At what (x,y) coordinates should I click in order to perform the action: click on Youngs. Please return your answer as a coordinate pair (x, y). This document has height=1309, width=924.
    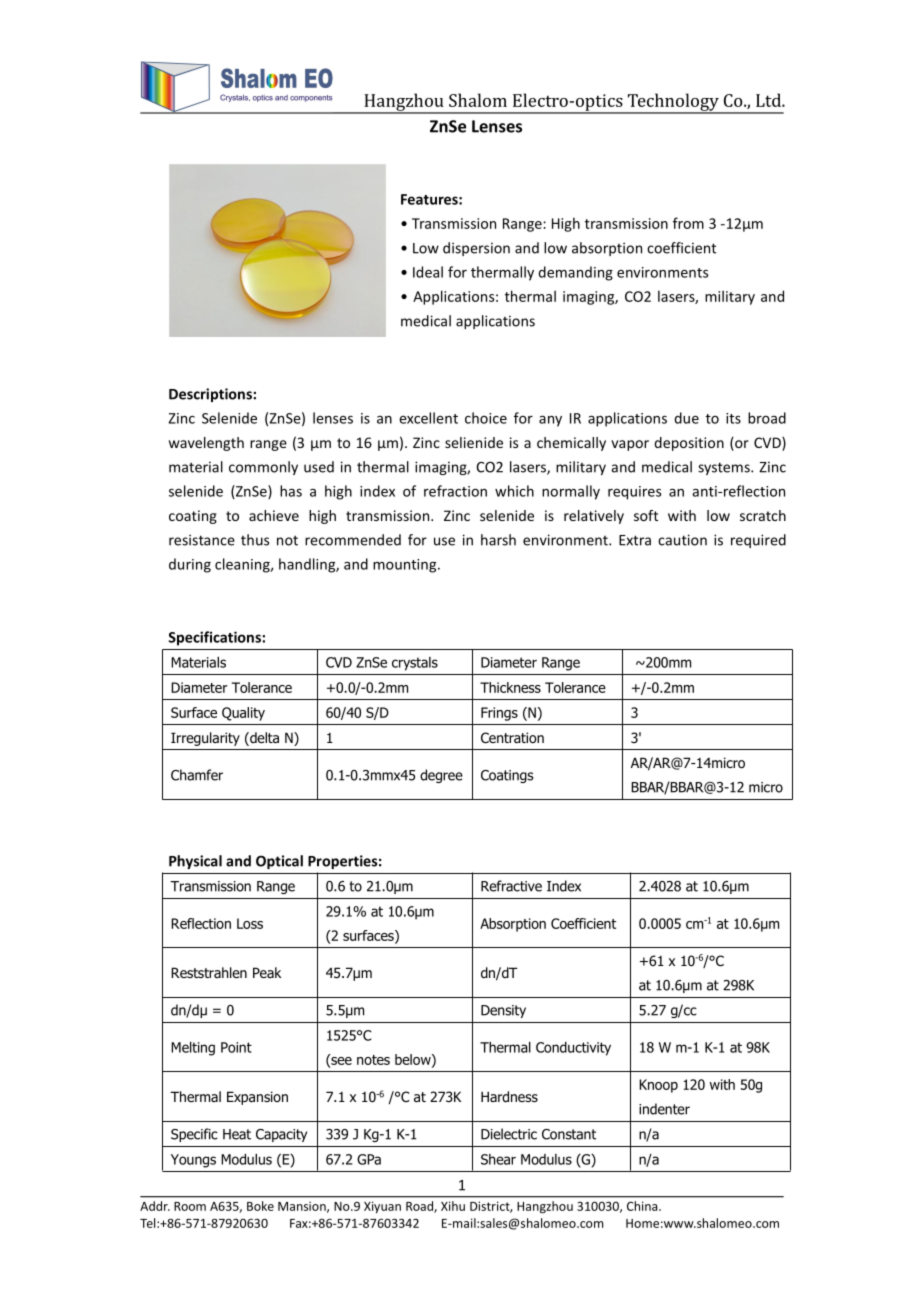
    Looking at the image, I should click on (193, 1161).
